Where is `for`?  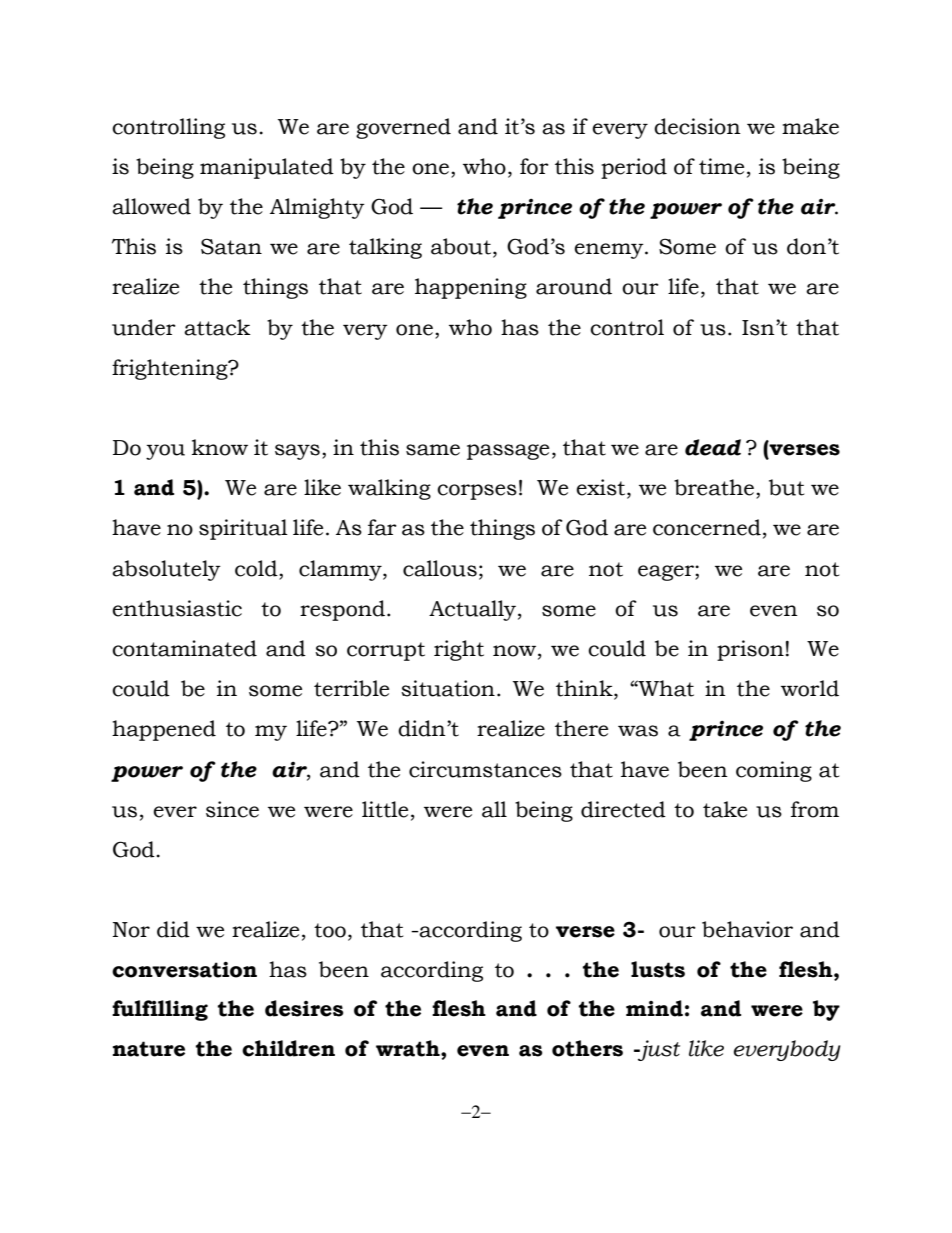 for is located at coordinates (534, 166).
